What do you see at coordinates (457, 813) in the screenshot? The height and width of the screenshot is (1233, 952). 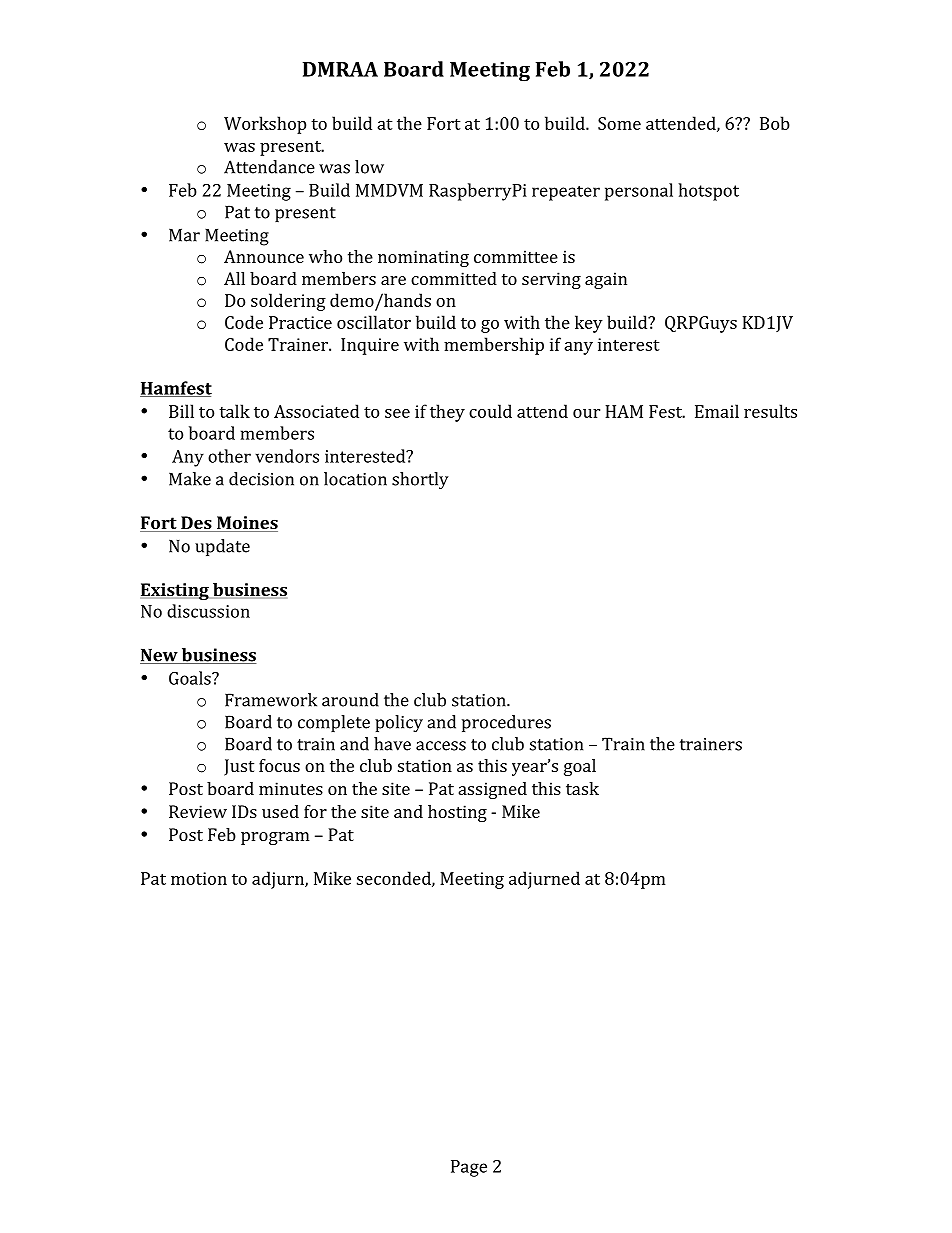 I see `hosting` at bounding box center [457, 813].
